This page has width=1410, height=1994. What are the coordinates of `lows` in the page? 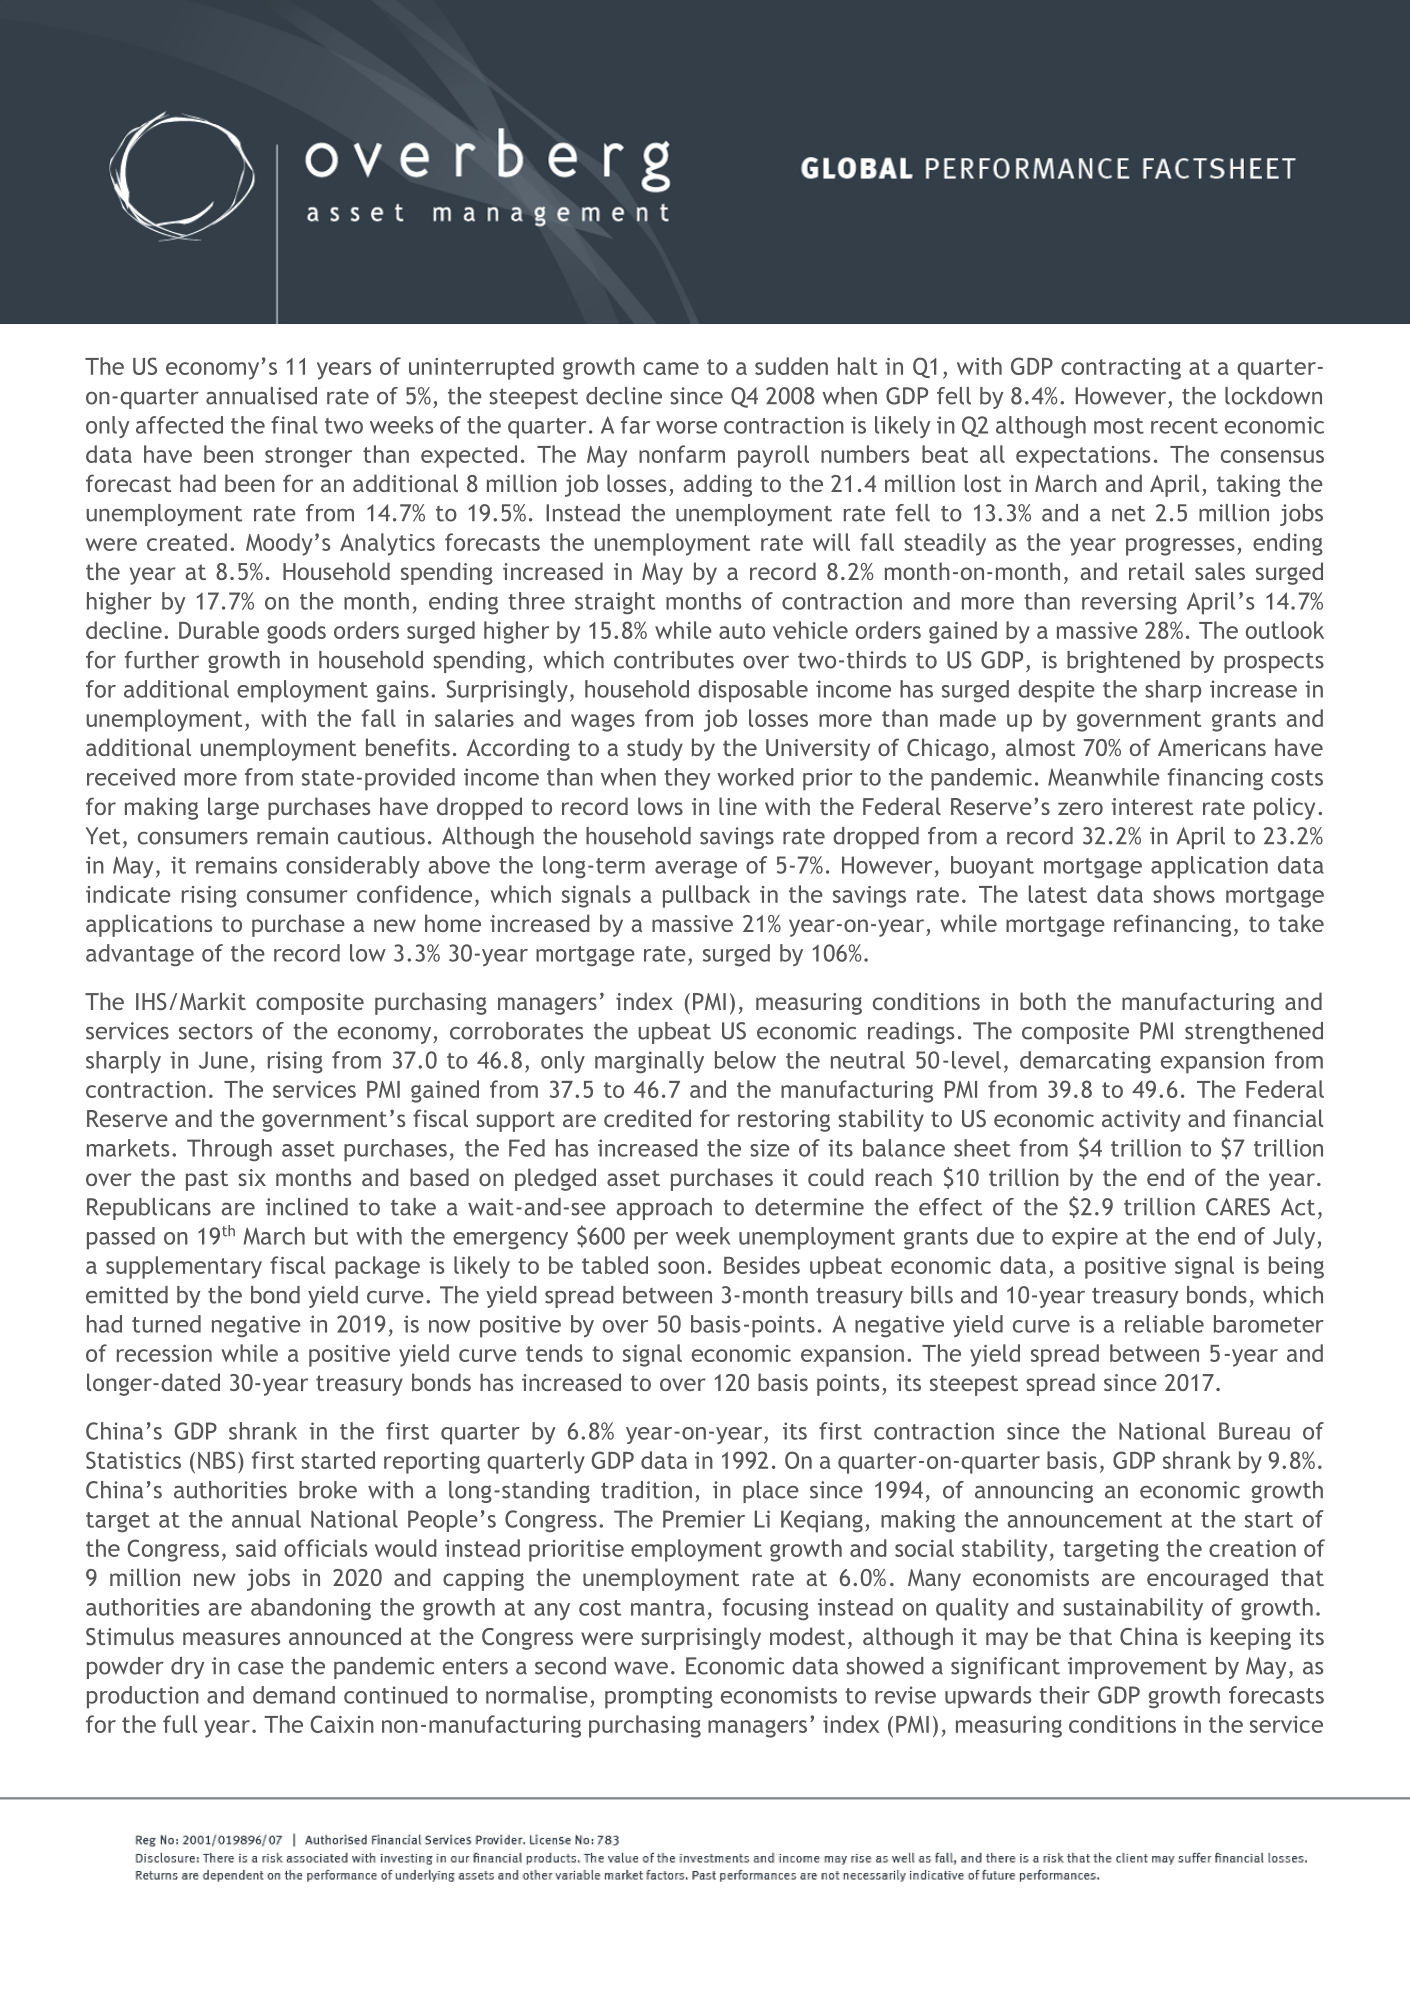 It's located at (660, 806).
